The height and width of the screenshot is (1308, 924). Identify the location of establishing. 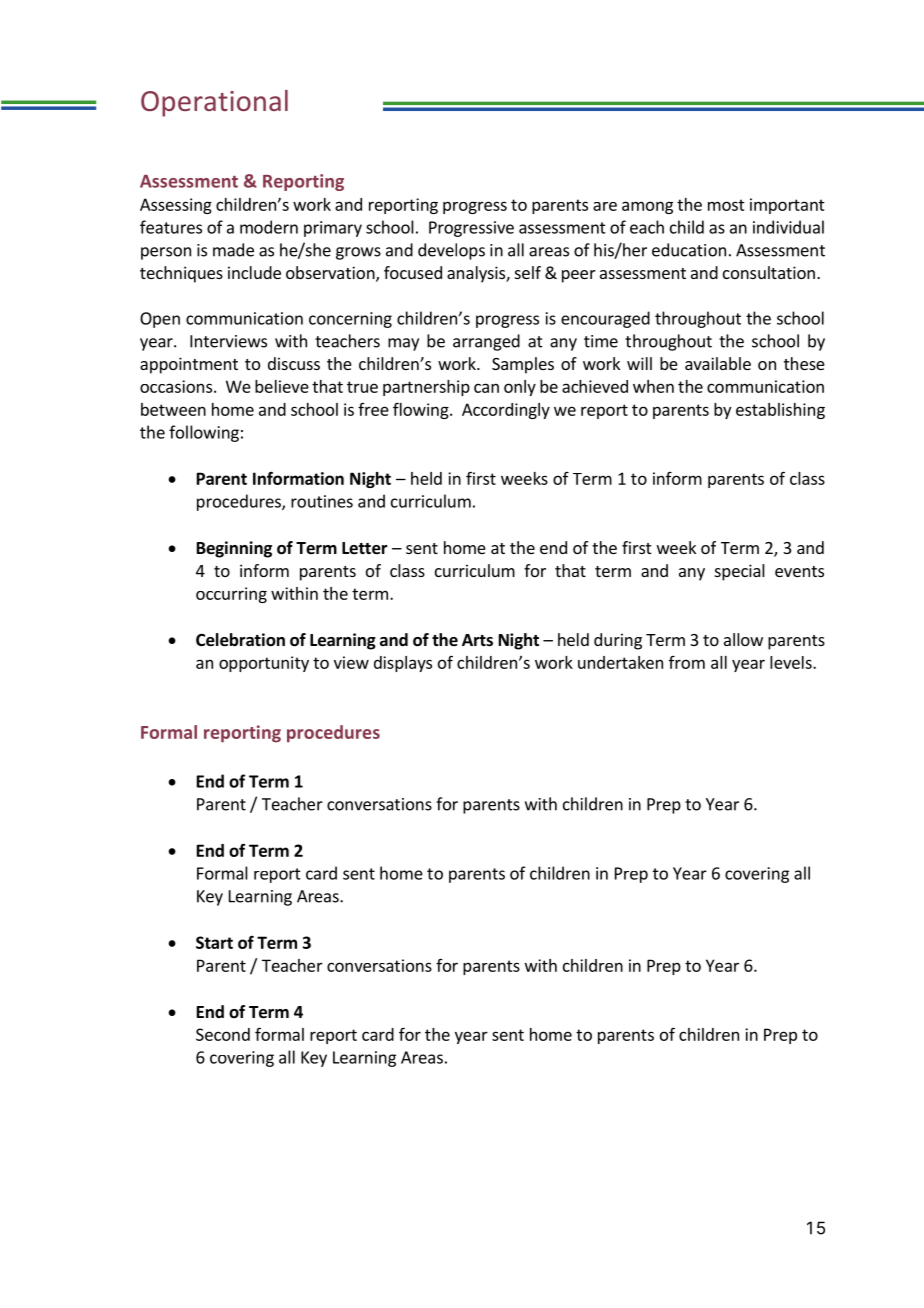
(780, 411).
